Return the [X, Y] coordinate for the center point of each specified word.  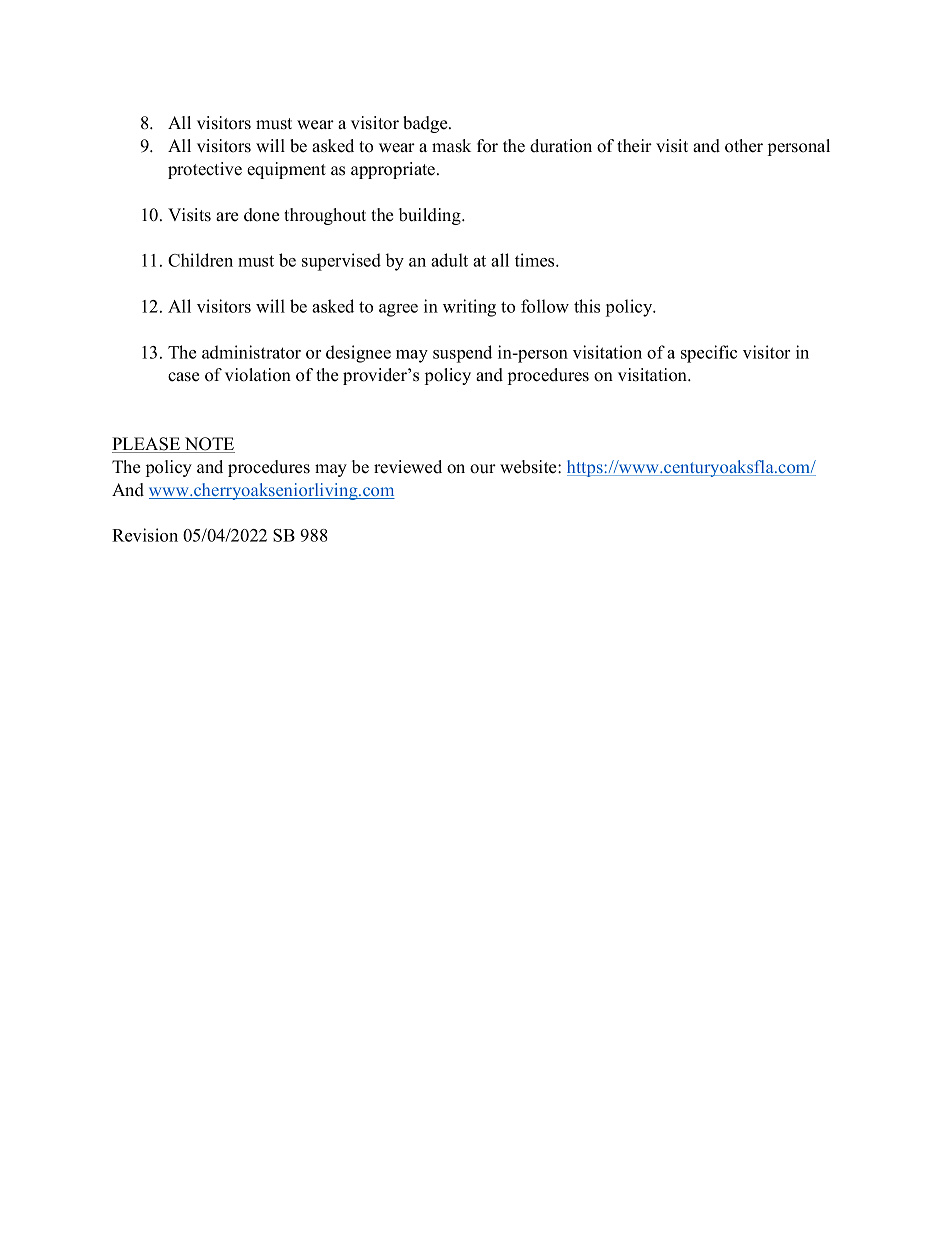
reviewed [408, 467]
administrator [251, 352]
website [529, 467]
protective [205, 170]
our [483, 469]
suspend [462, 354]
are [227, 217]
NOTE [208, 445]
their [634, 146]
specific [709, 354]
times [536, 260]
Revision [145, 535]
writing [469, 308]
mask [451, 146]
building [431, 216]
